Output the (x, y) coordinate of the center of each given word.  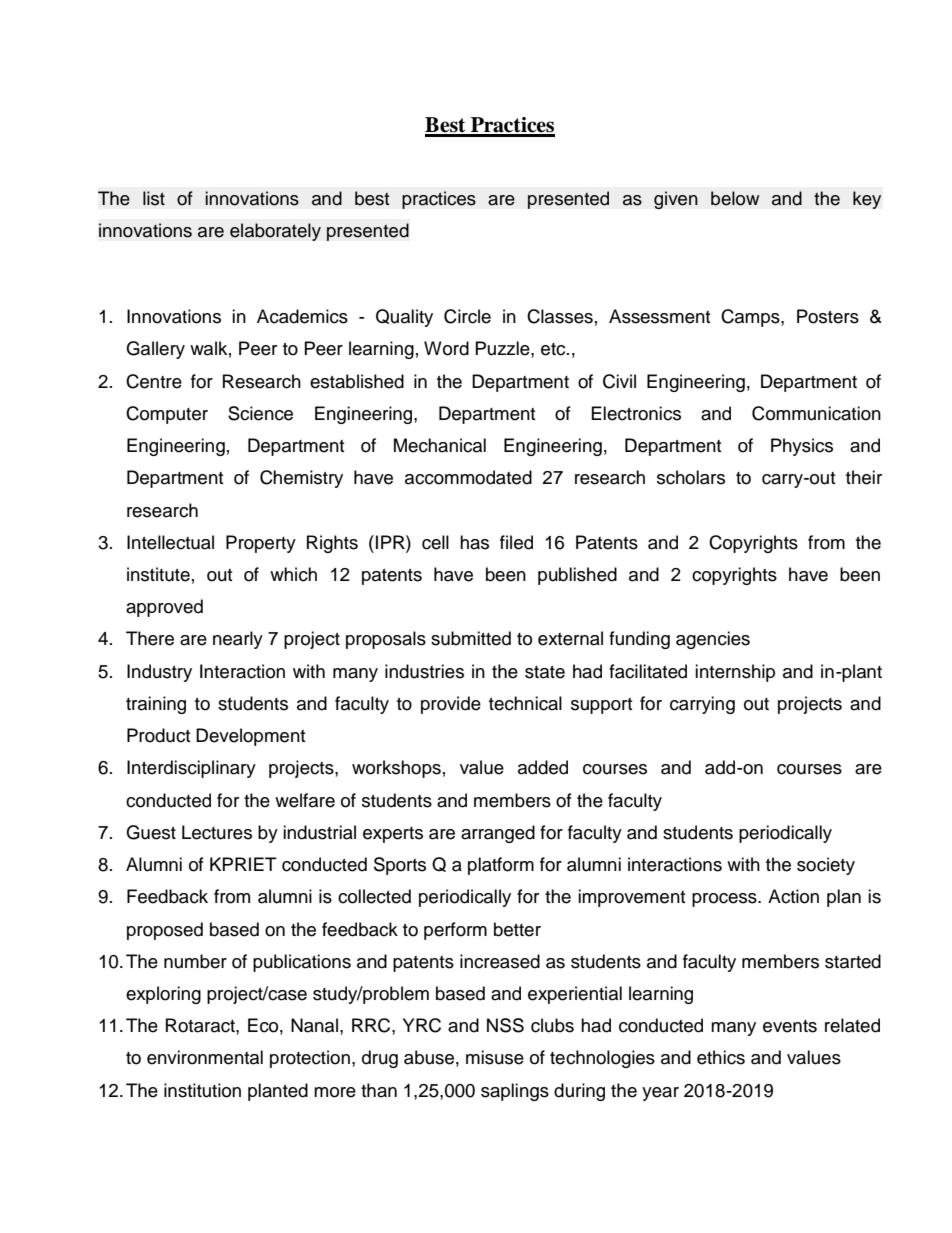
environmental (205, 1057)
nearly (238, 640)
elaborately (275, 232)
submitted (471, 638)
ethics (721, 1057)
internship (735, 673)
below (735, 198)
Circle (467, 316)
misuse (495, 1057)
